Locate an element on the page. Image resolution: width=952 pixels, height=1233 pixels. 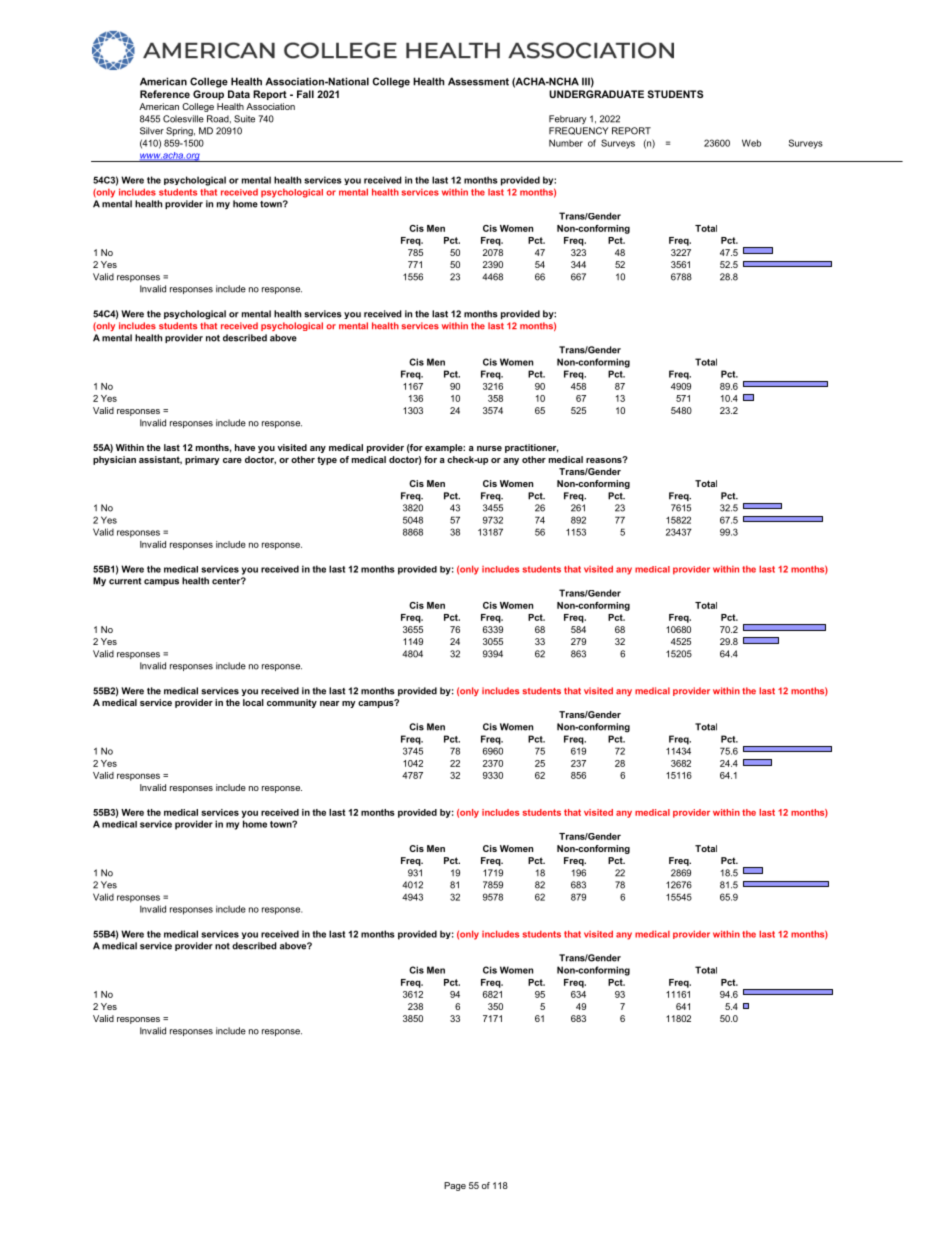
Page is located at coordinates (455, 1186).
